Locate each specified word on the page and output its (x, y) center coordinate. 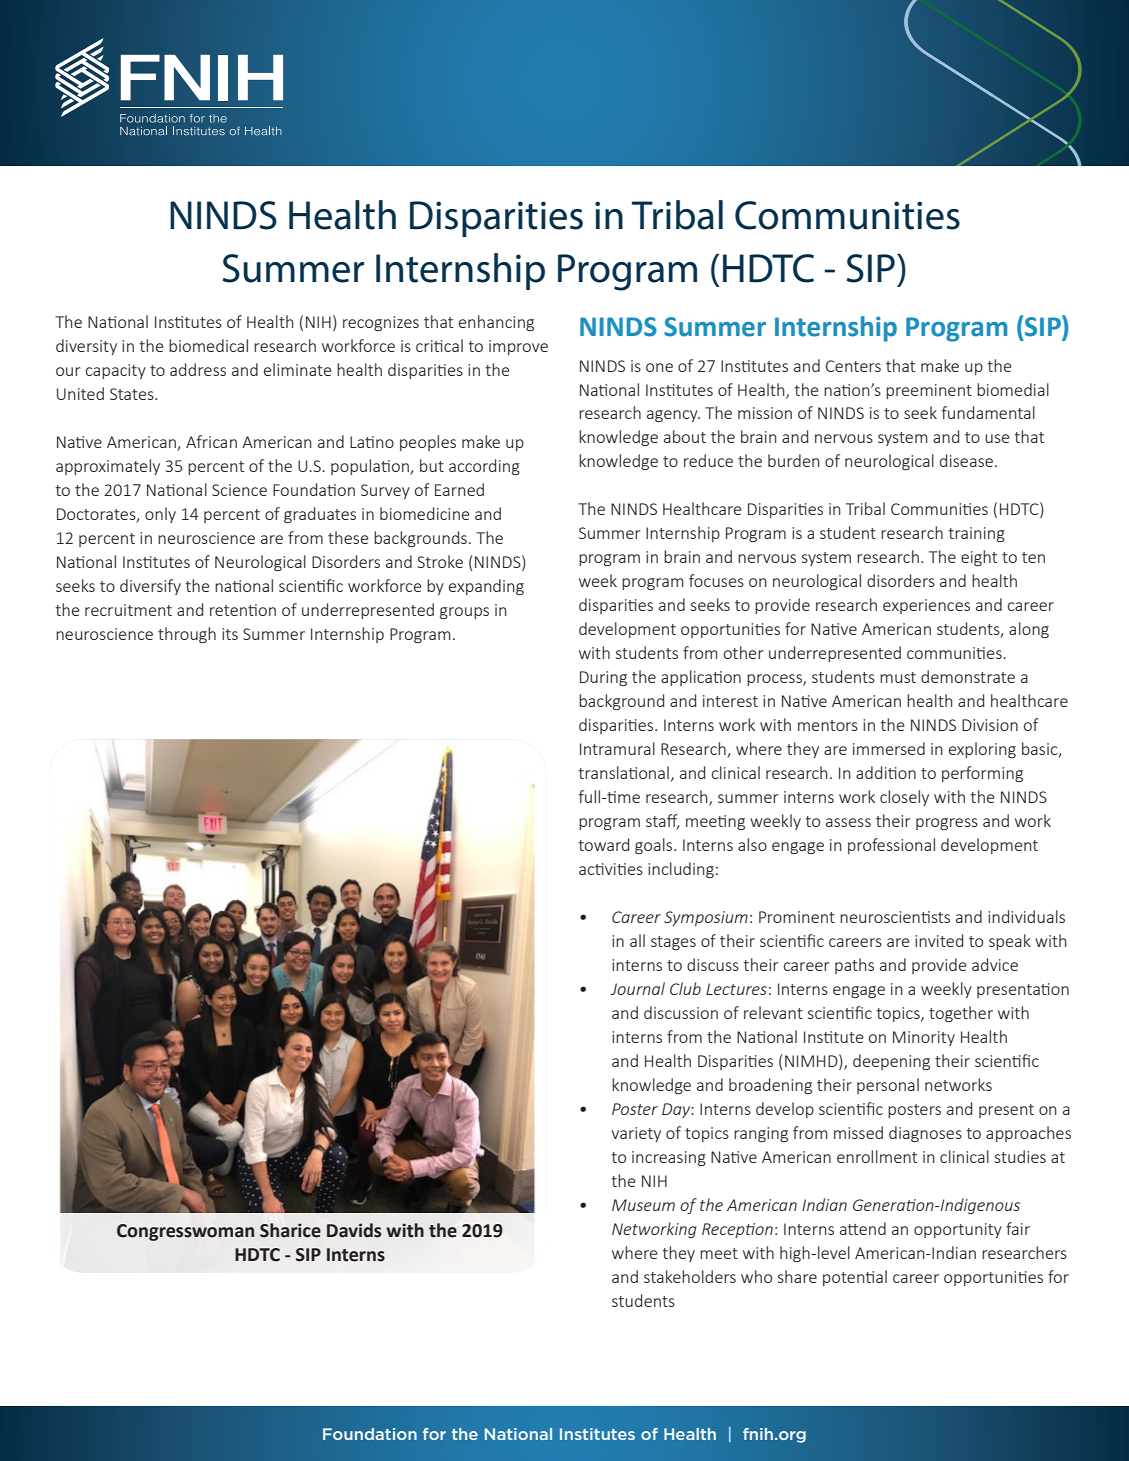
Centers (853, 366)
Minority (924, 1038)
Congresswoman (185, 1232)
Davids (354, 1230)
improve (518, 347)
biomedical (208, 345)
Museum (643, 1205)
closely (904, 798)
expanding (486, 587)
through (187, 635)
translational (623, 772)
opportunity (958, 1230)
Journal (637, 988)
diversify (150, 587)
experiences (926, 606)
